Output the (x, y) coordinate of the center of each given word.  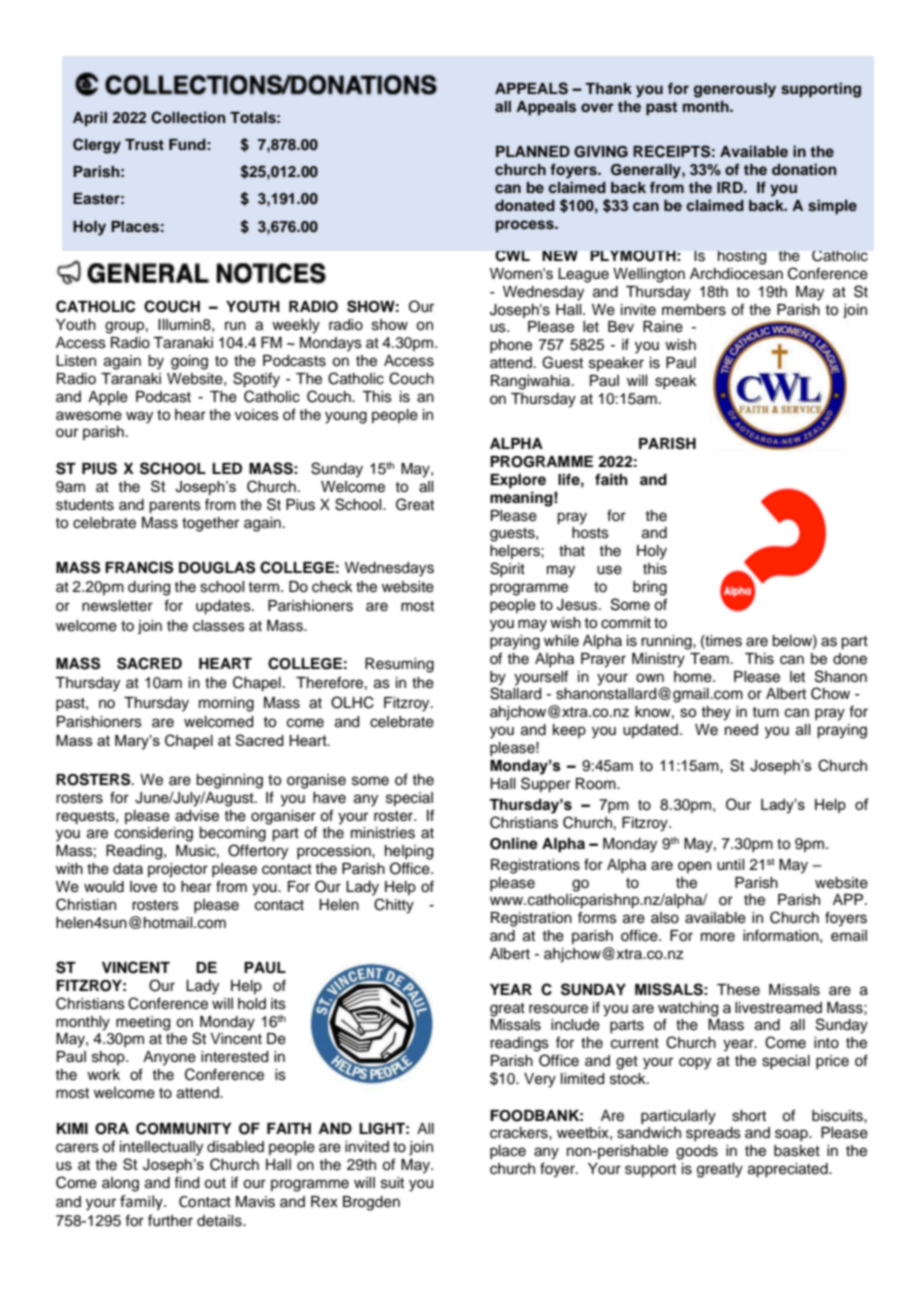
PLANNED (533, 151)
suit (392, 1183)
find (186, 1182)
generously (735, 90)
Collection (188, 117)
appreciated (789, 1170)
